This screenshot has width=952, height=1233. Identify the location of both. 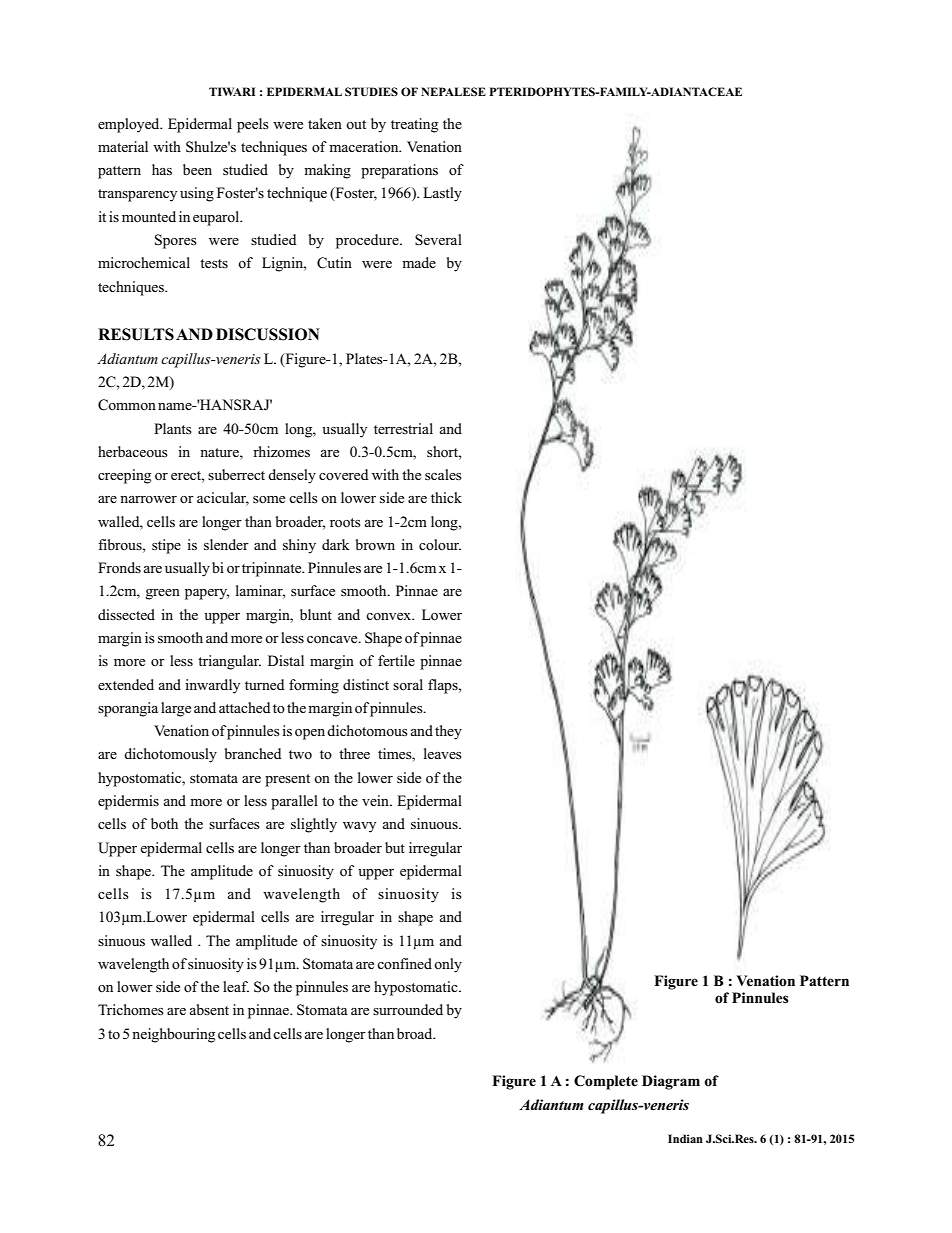
(164, 824).
